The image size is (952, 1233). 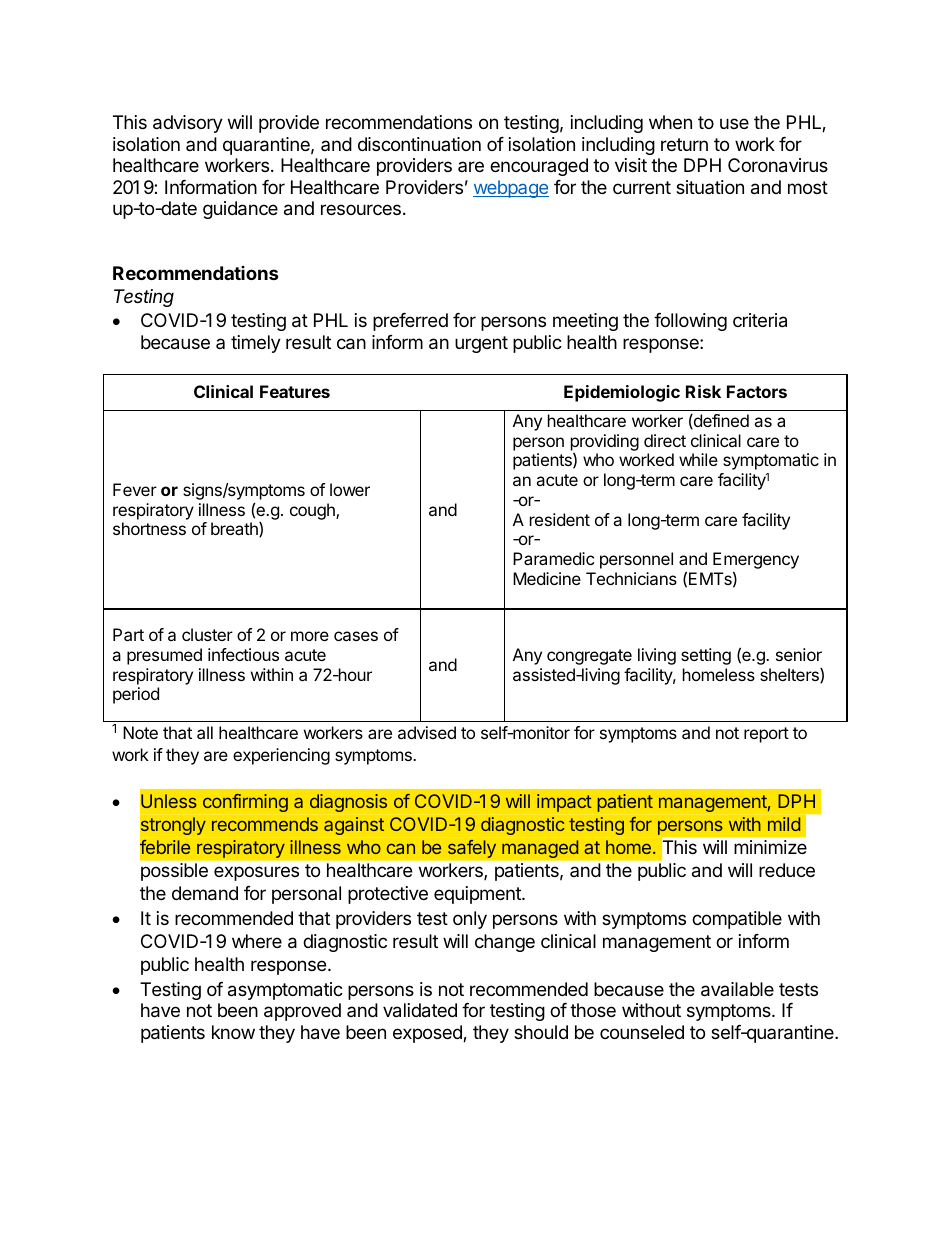 I want to click on exposed, so click(x=428, y=1034).
